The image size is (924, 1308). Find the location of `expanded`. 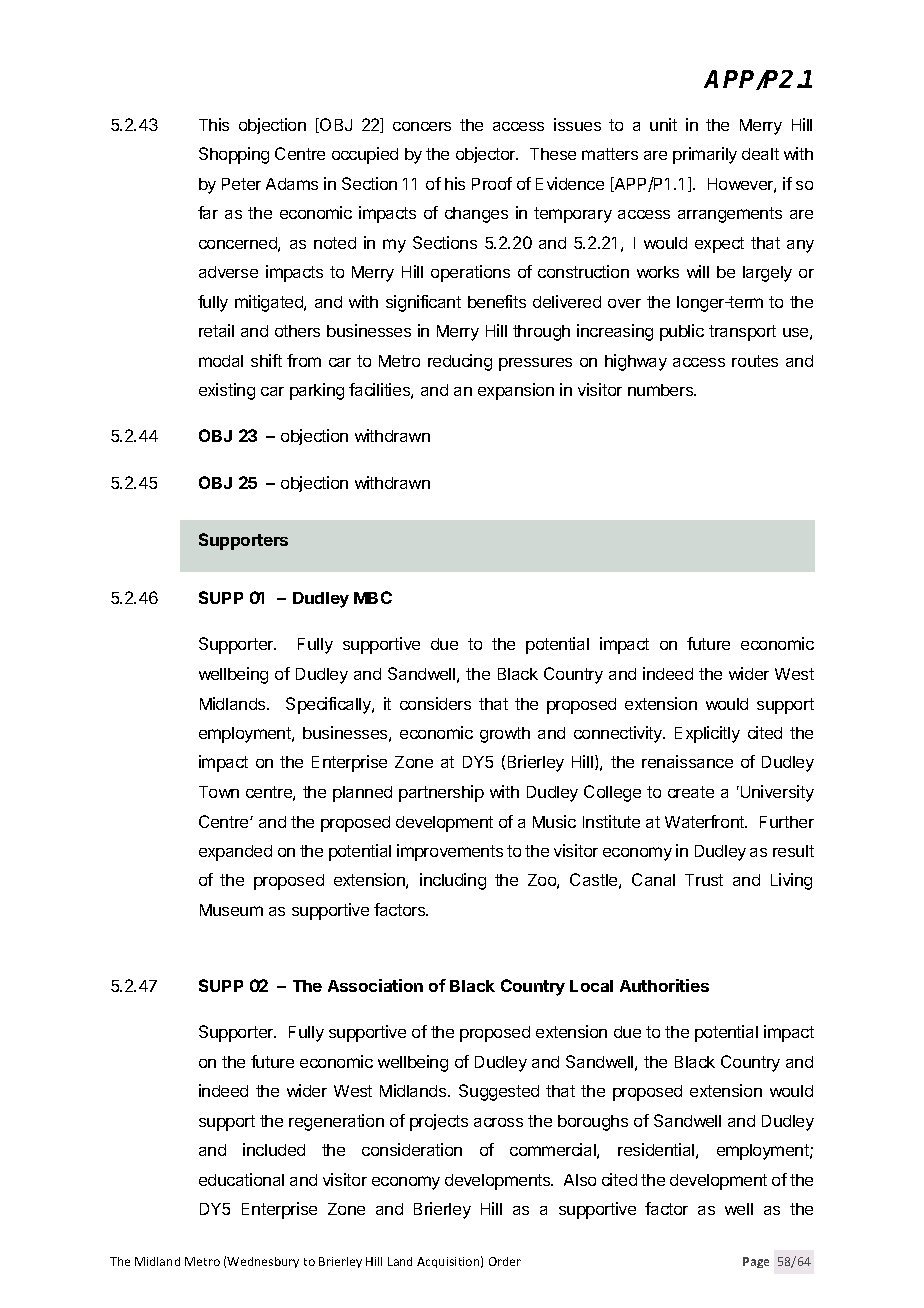

expanded is located at coordinates (235, 853).
